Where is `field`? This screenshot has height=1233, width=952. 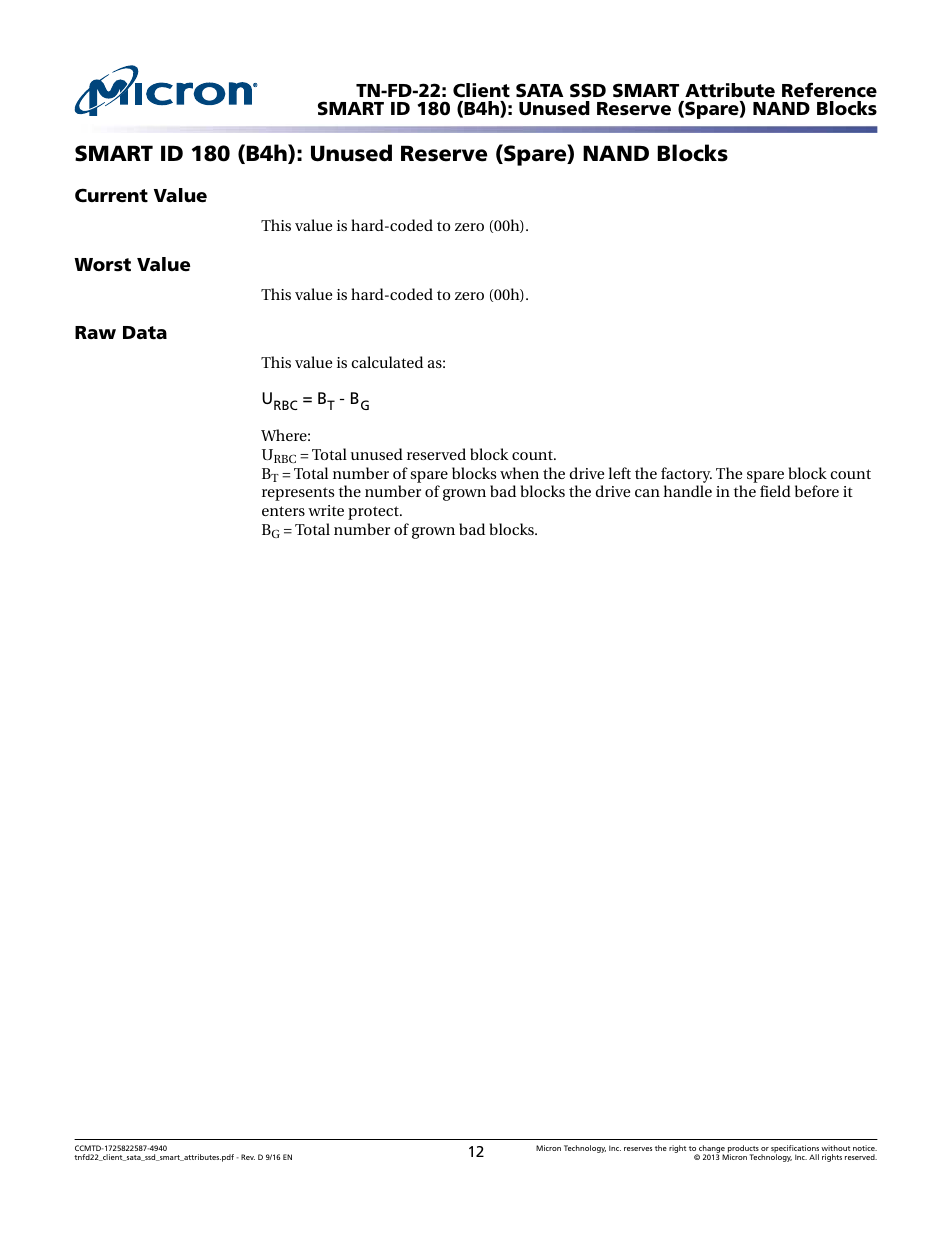 field is located at coordinates (775, 491).
